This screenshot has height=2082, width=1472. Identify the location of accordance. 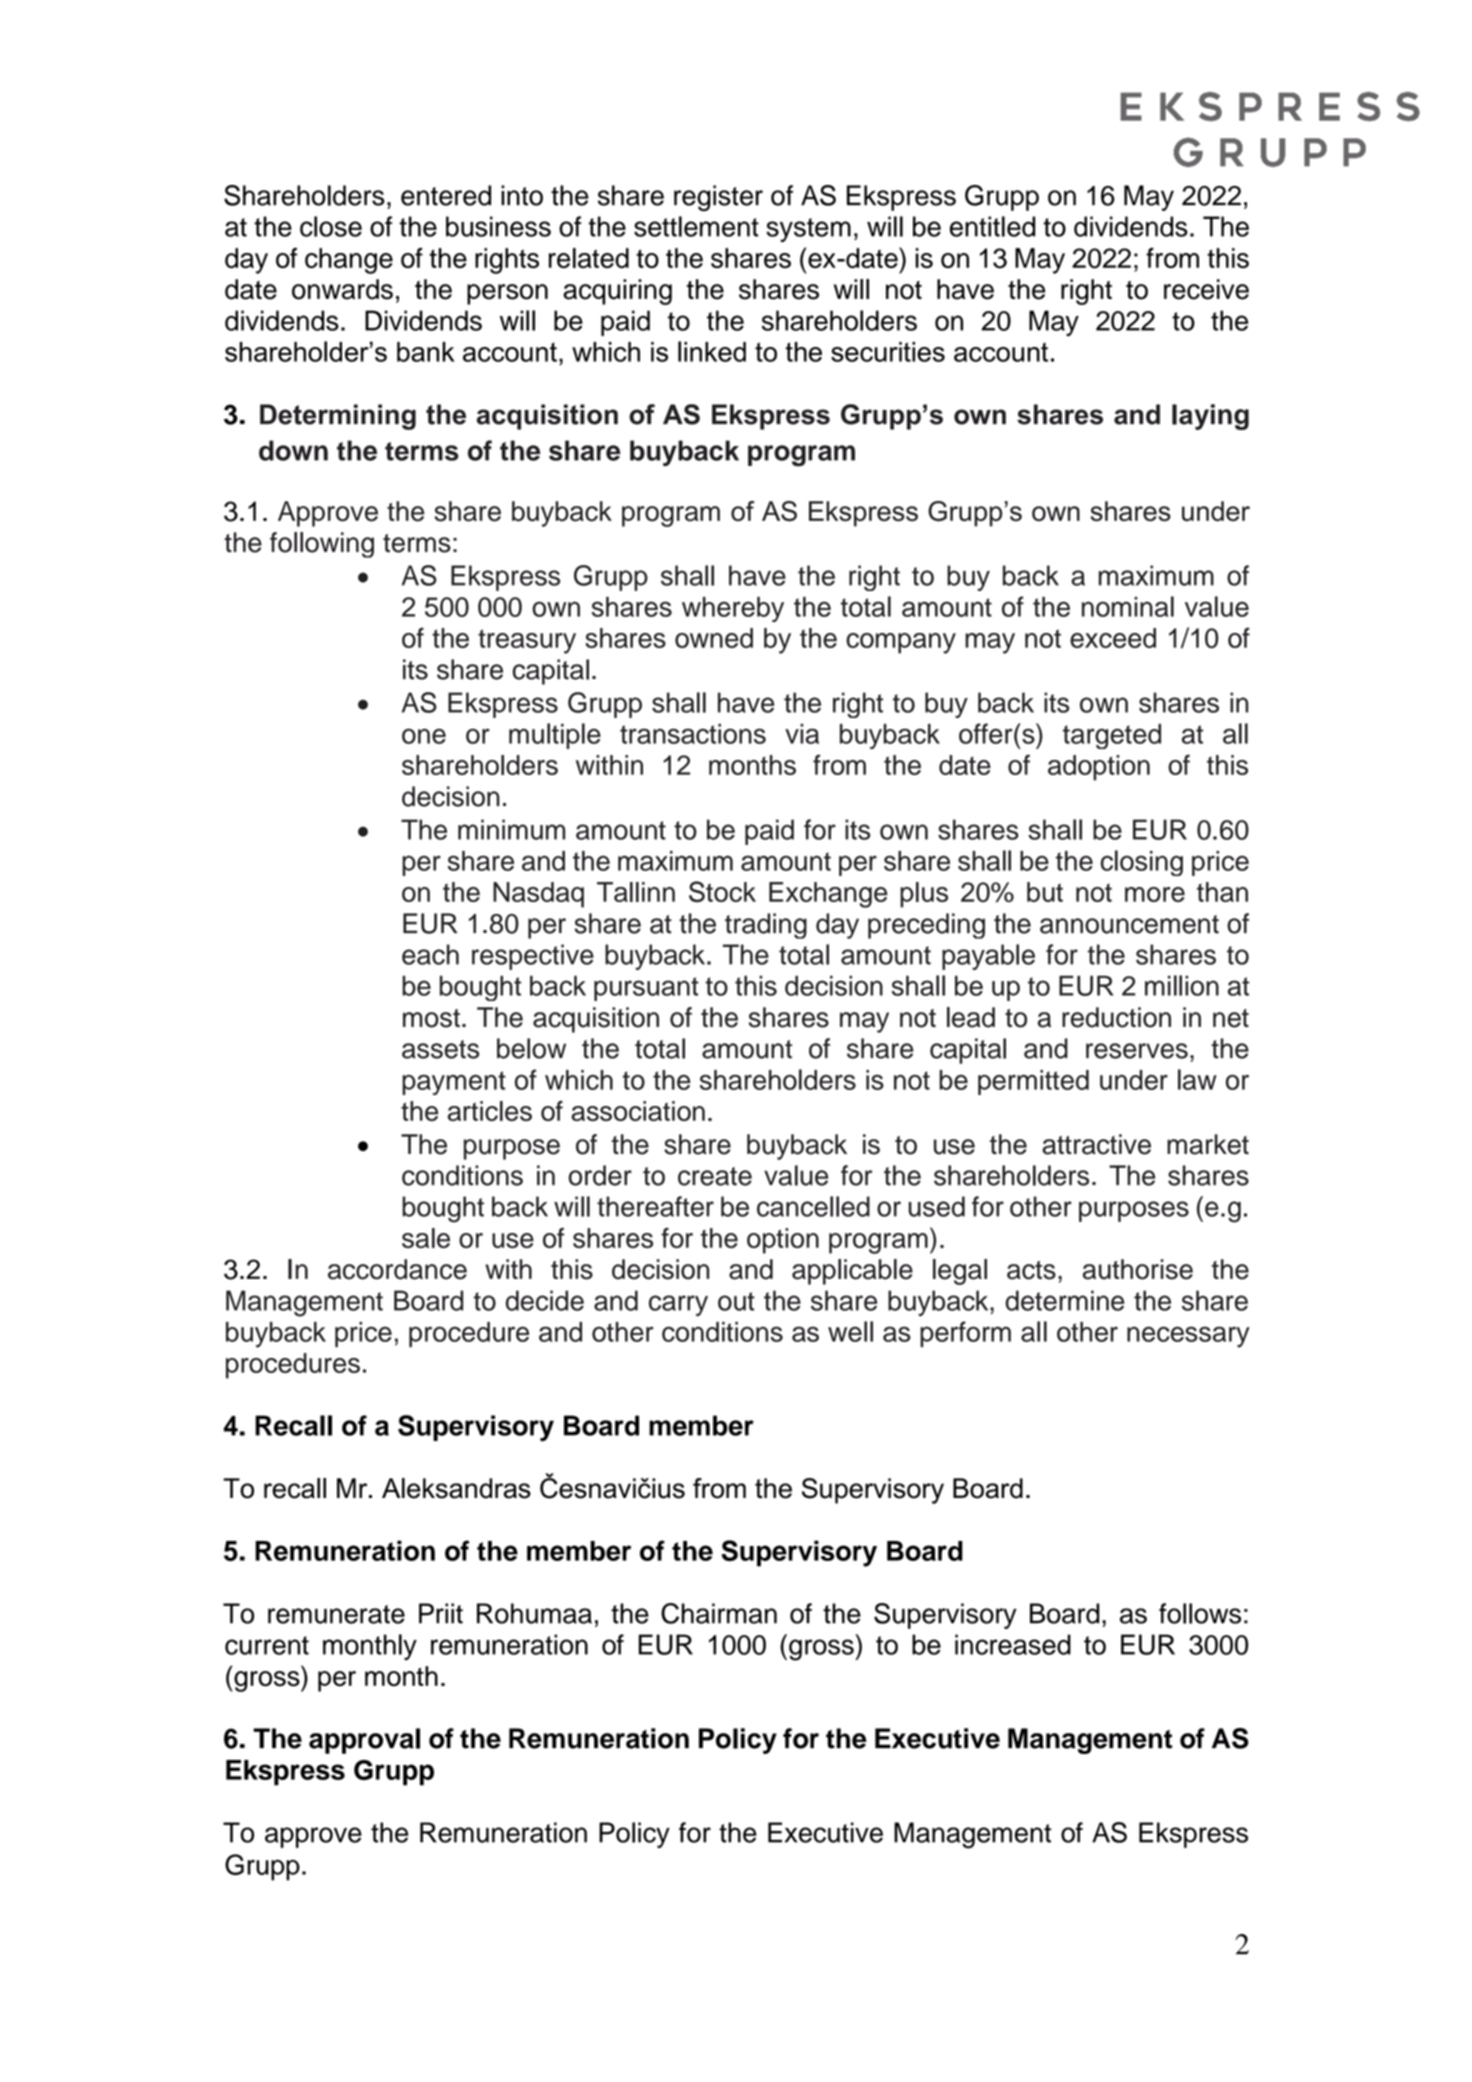
(397, 1269).
